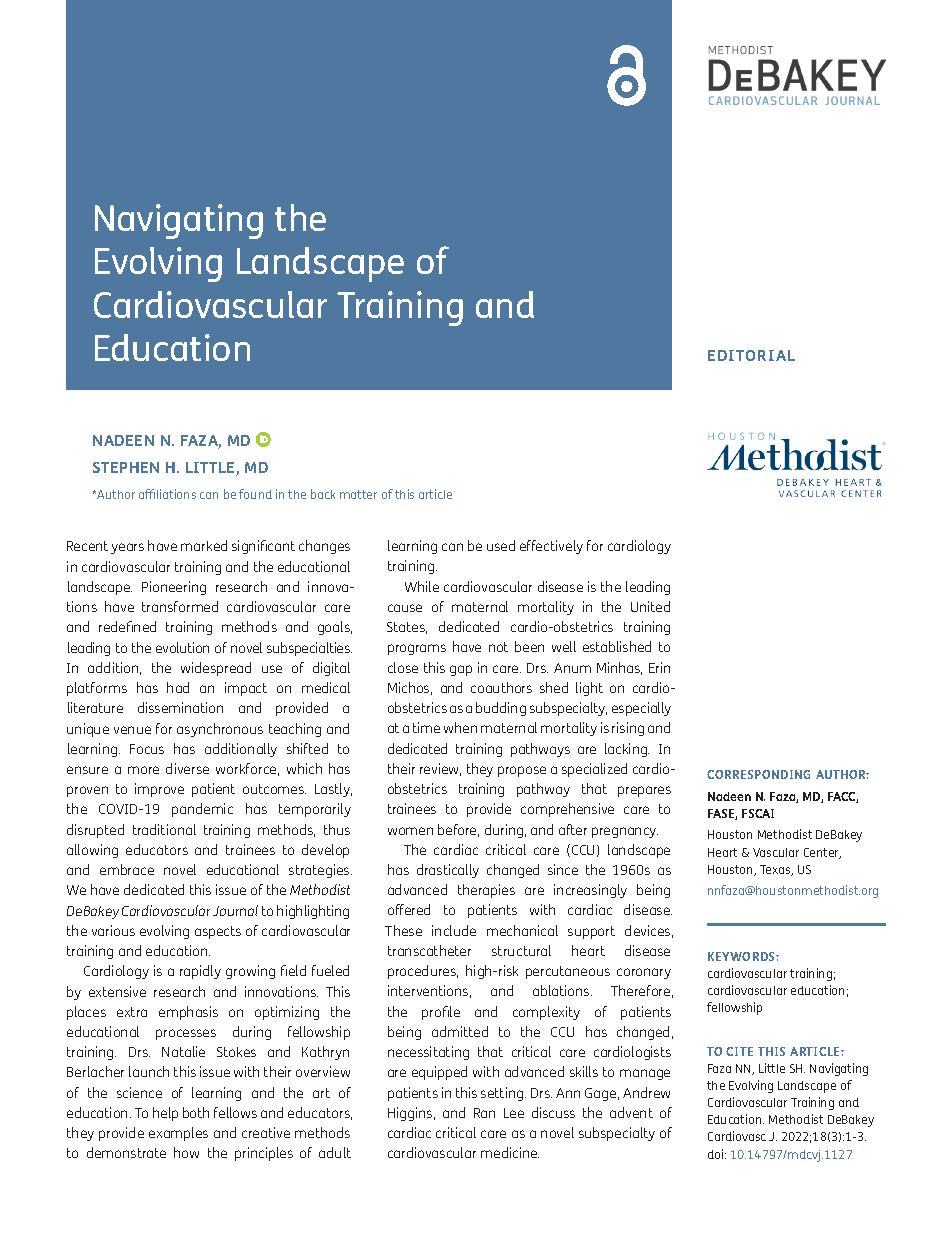  Describe the element at coordinates (204, 545) in the image. I see `marked` at that location.
